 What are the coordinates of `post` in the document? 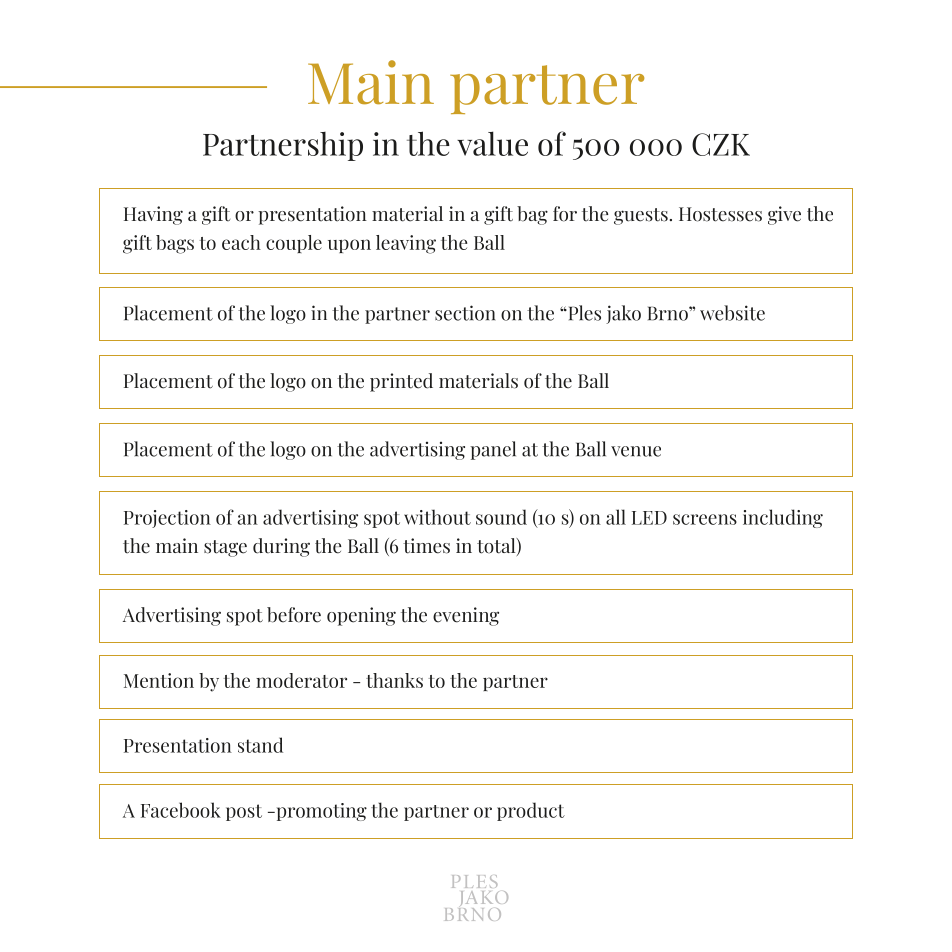 It's located at (244, 812).
